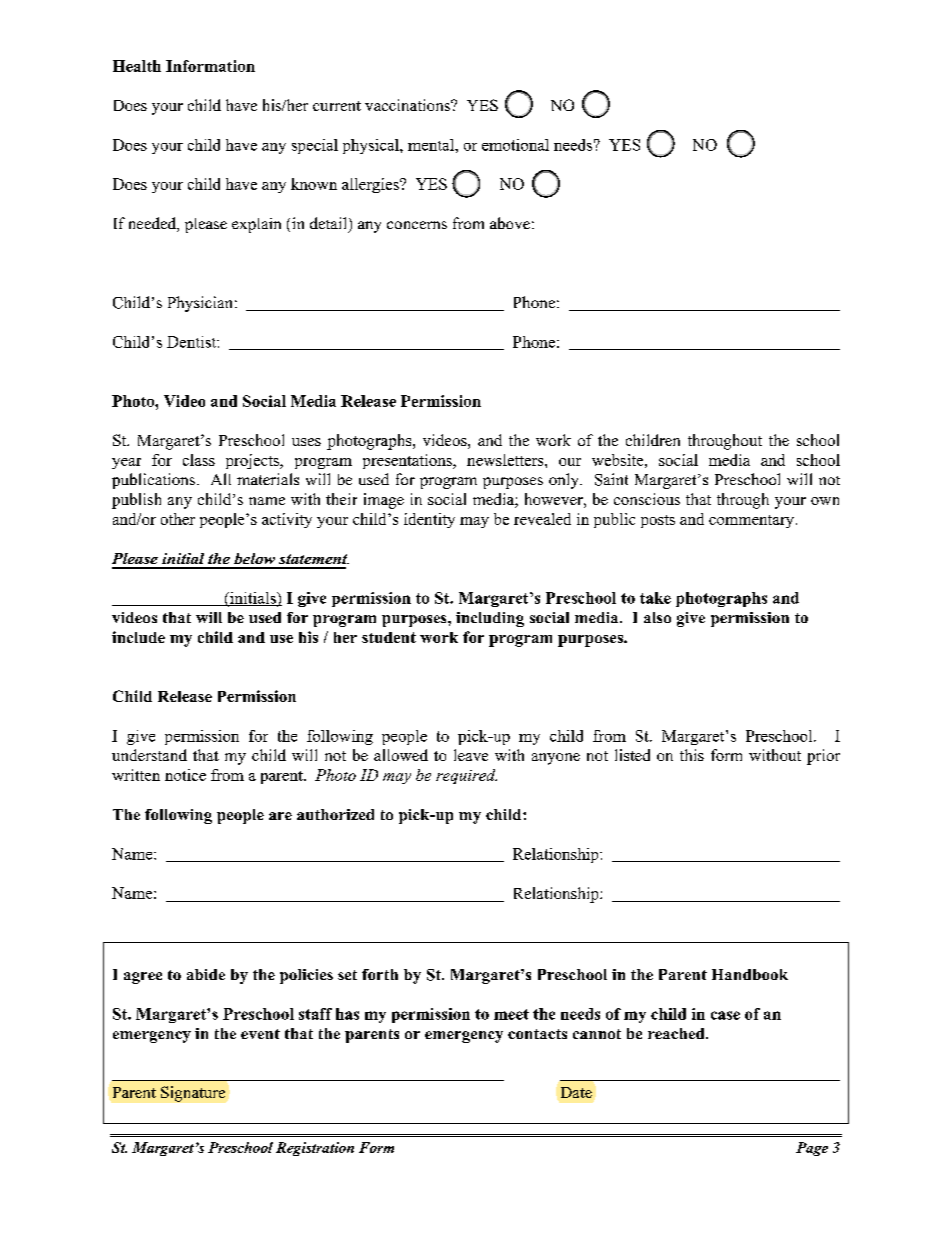  Describe the element at coordinates (510, 223) in the screenshot. I see `above` at that location.
